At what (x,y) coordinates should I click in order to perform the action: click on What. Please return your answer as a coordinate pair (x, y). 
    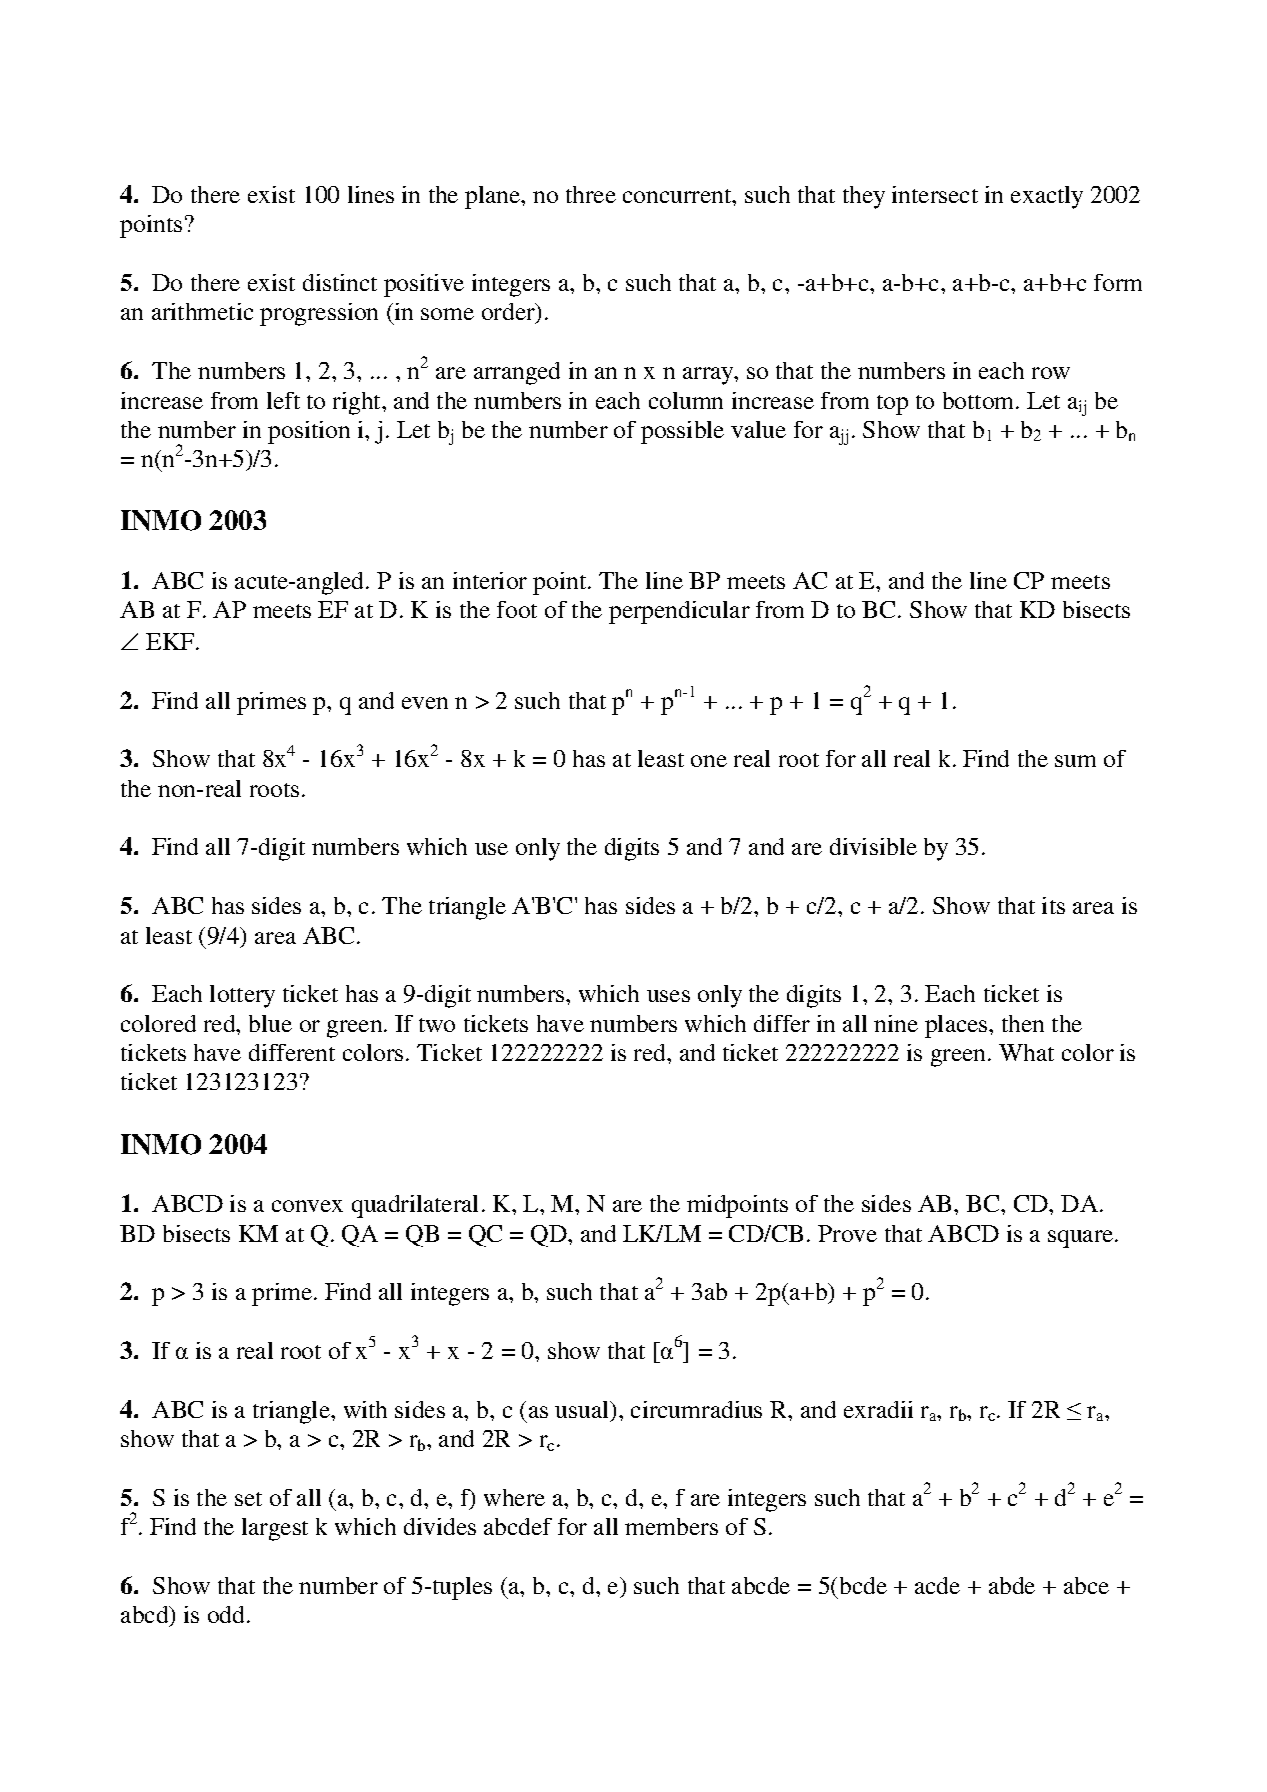
    Looking at the image, I should click on (1026, 1052).
